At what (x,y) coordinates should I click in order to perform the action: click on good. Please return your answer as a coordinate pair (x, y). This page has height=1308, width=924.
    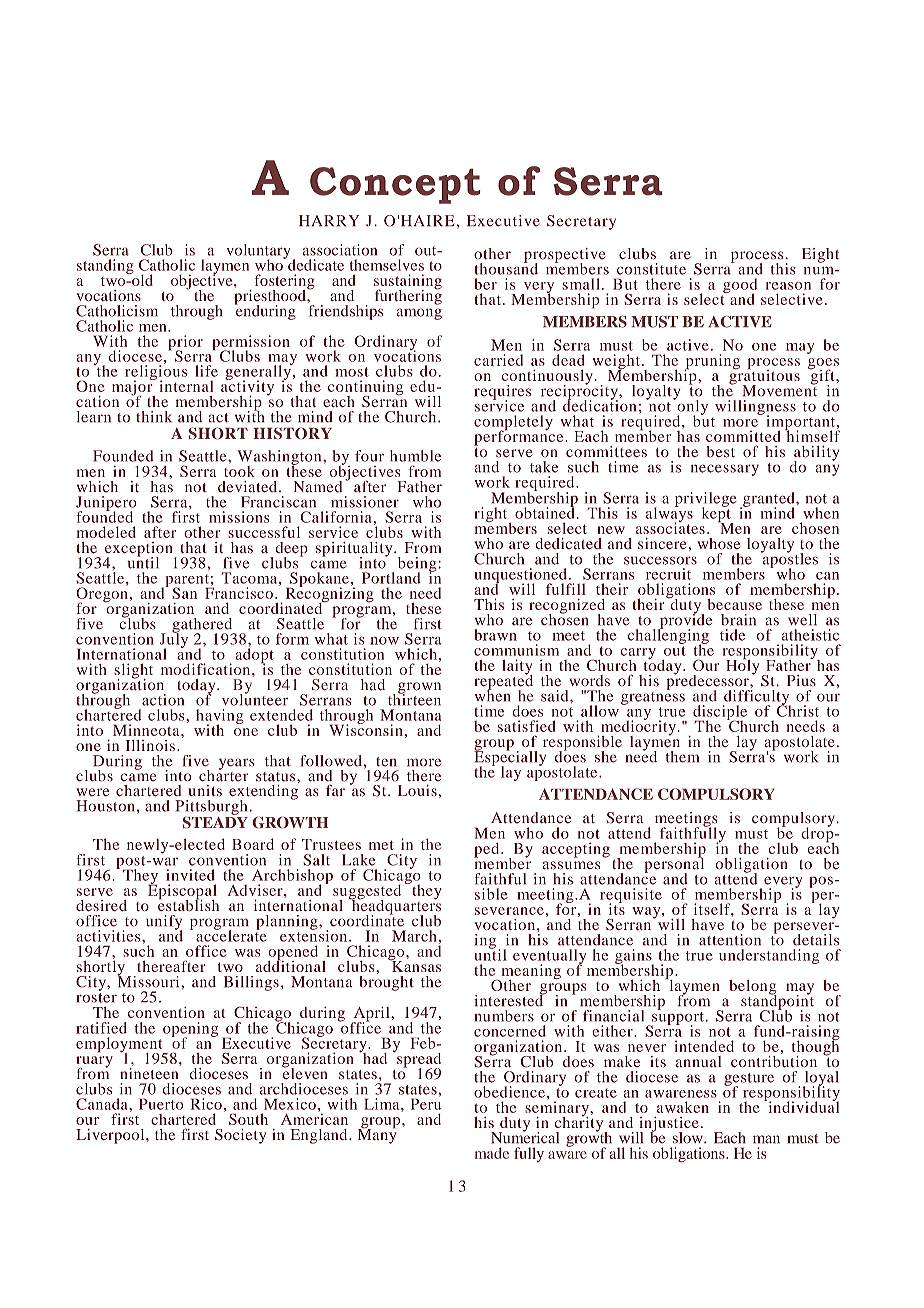
    Looking at the image, I should click on (740, 287).
